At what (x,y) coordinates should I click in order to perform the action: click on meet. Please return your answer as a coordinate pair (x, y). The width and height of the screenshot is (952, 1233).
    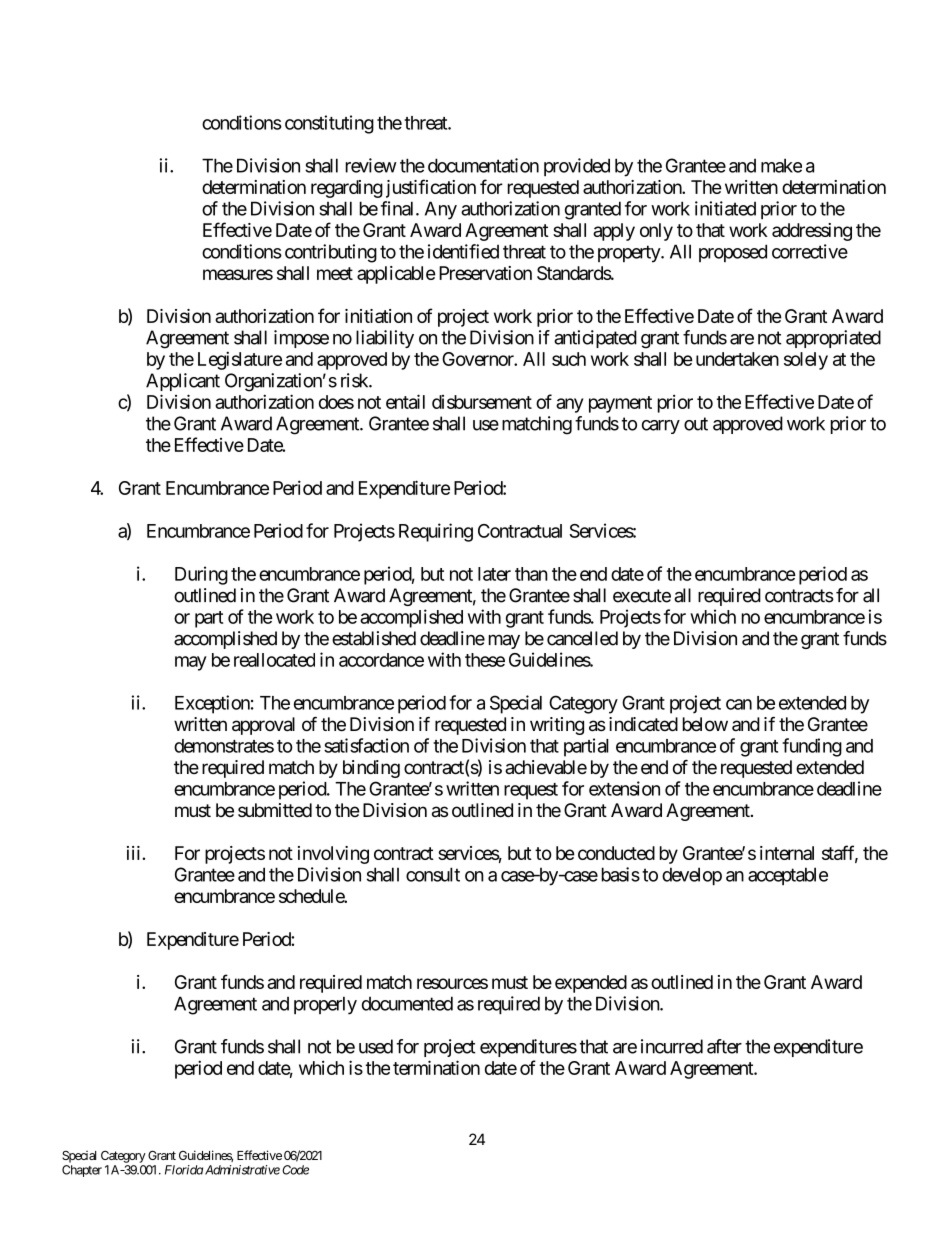
    Looking at the image, I should click on (335, 273).
